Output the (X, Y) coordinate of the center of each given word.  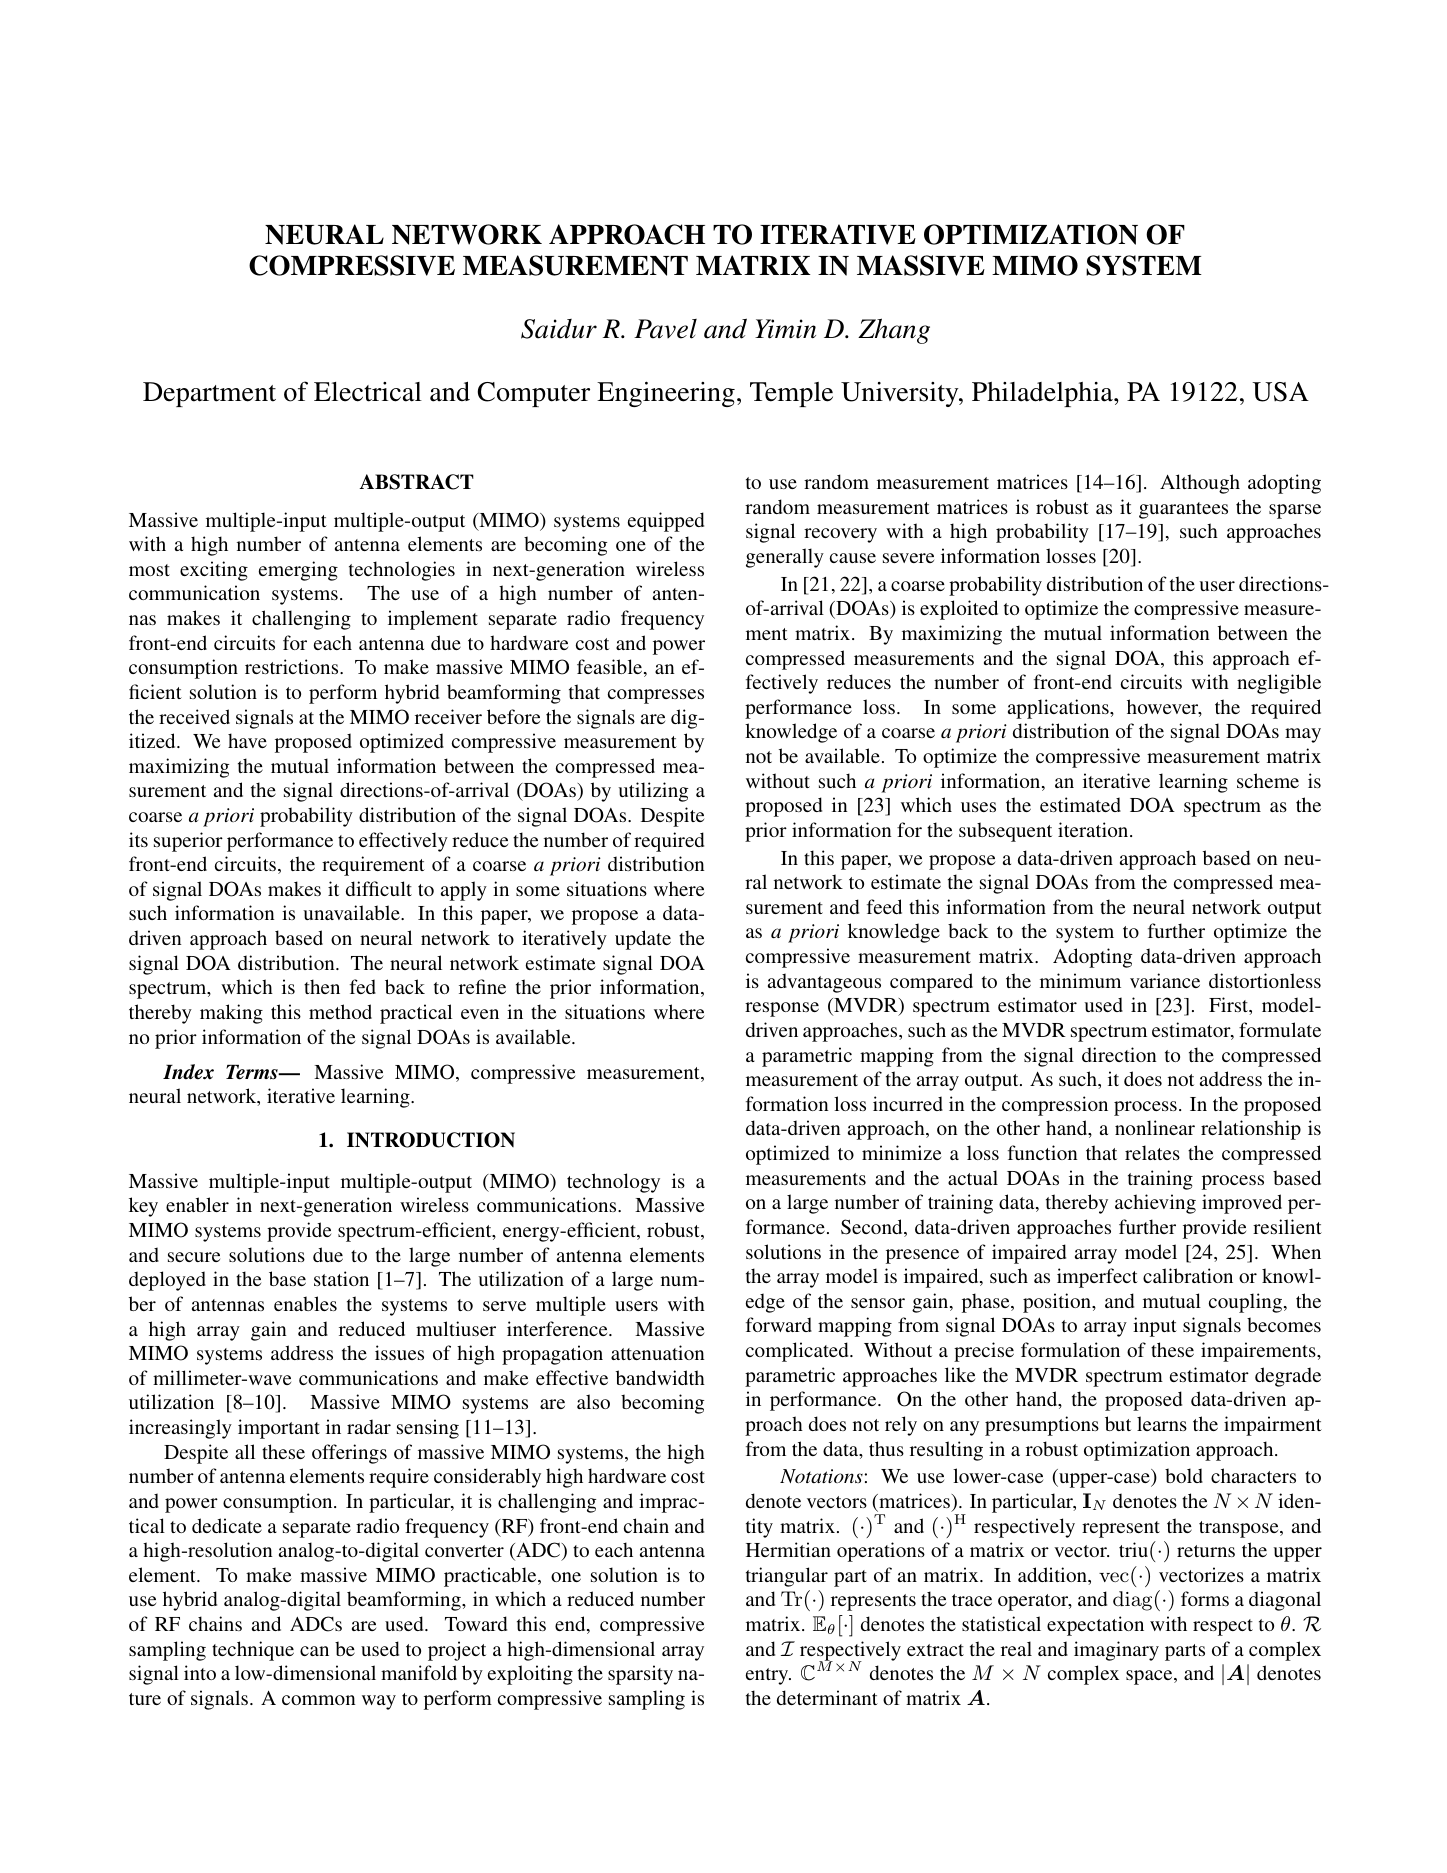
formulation (1070, 1349)
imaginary (1116, 1651)
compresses (656, 696)
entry (768, 1676)
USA (1280, 392)
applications (1059, 709)
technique (253, 1651)
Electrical (368, 392)
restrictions (293, 666)
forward (779, 1324)
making (231, 1014)
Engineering (666, 394)
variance (1165, 980)
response (782, 1009)
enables (305, 1303)
